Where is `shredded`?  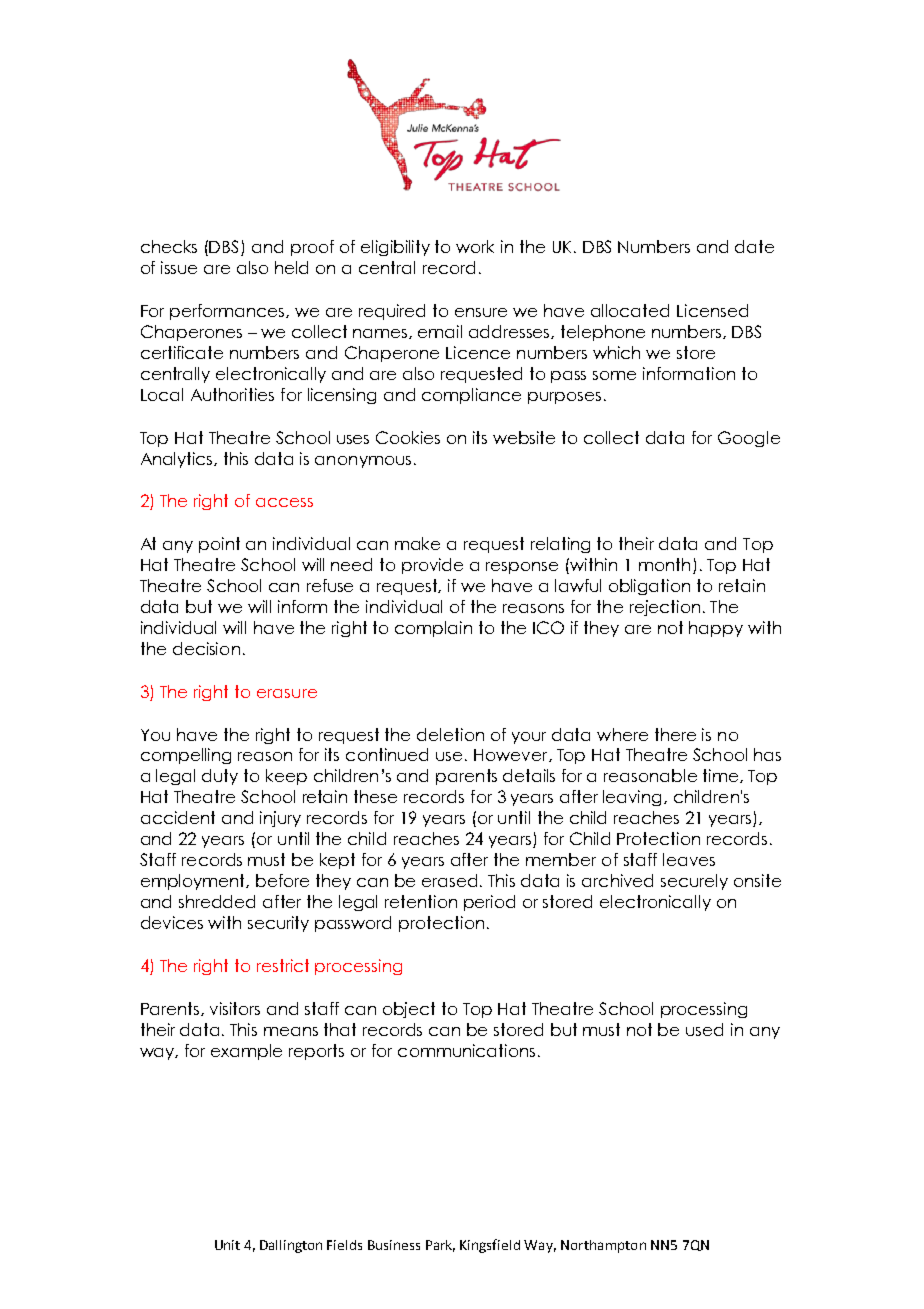
shredded is located at coordinates (217, 901).
